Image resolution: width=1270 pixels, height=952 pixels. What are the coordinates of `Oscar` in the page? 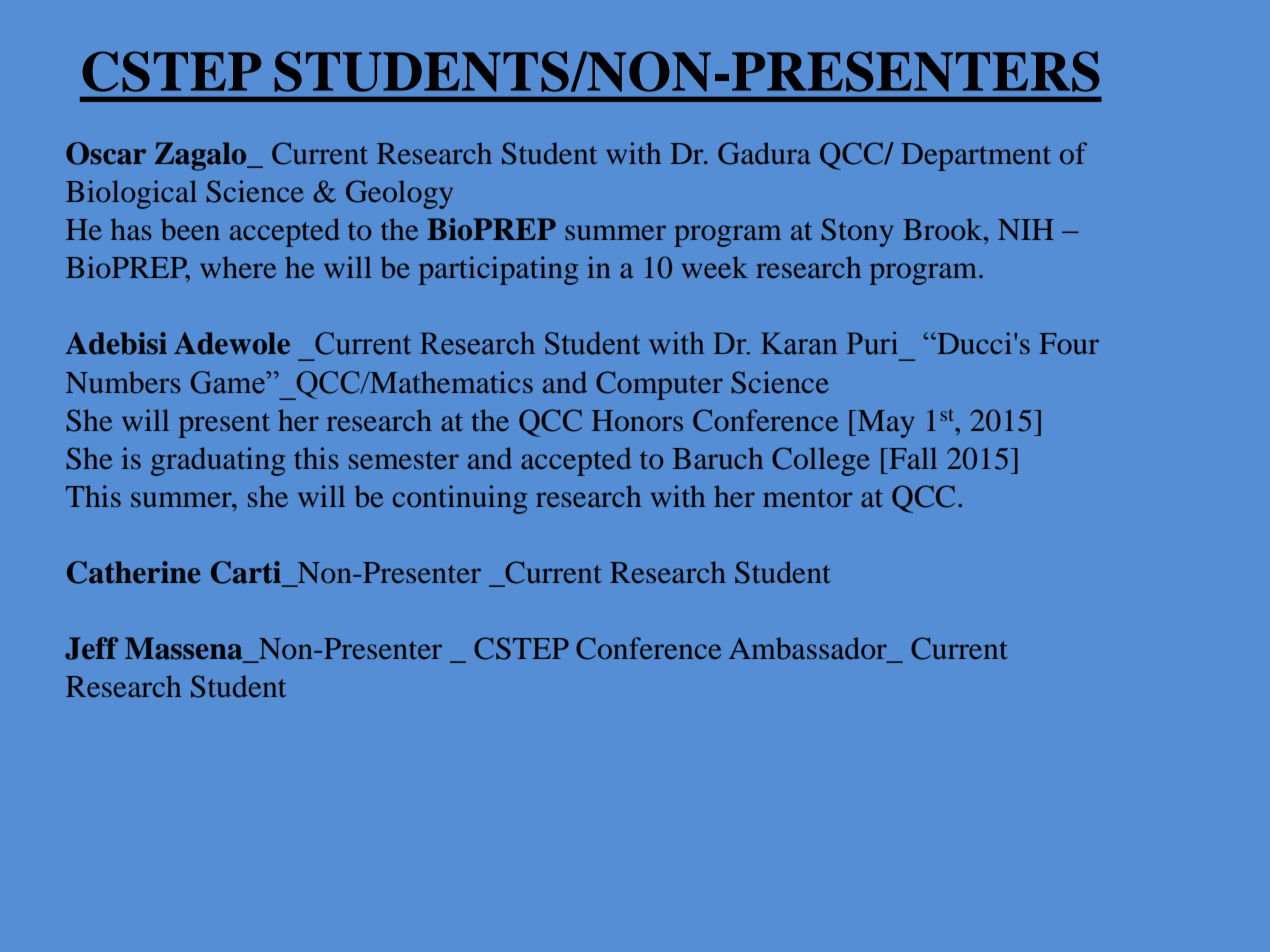 It's located at (106, 153).
